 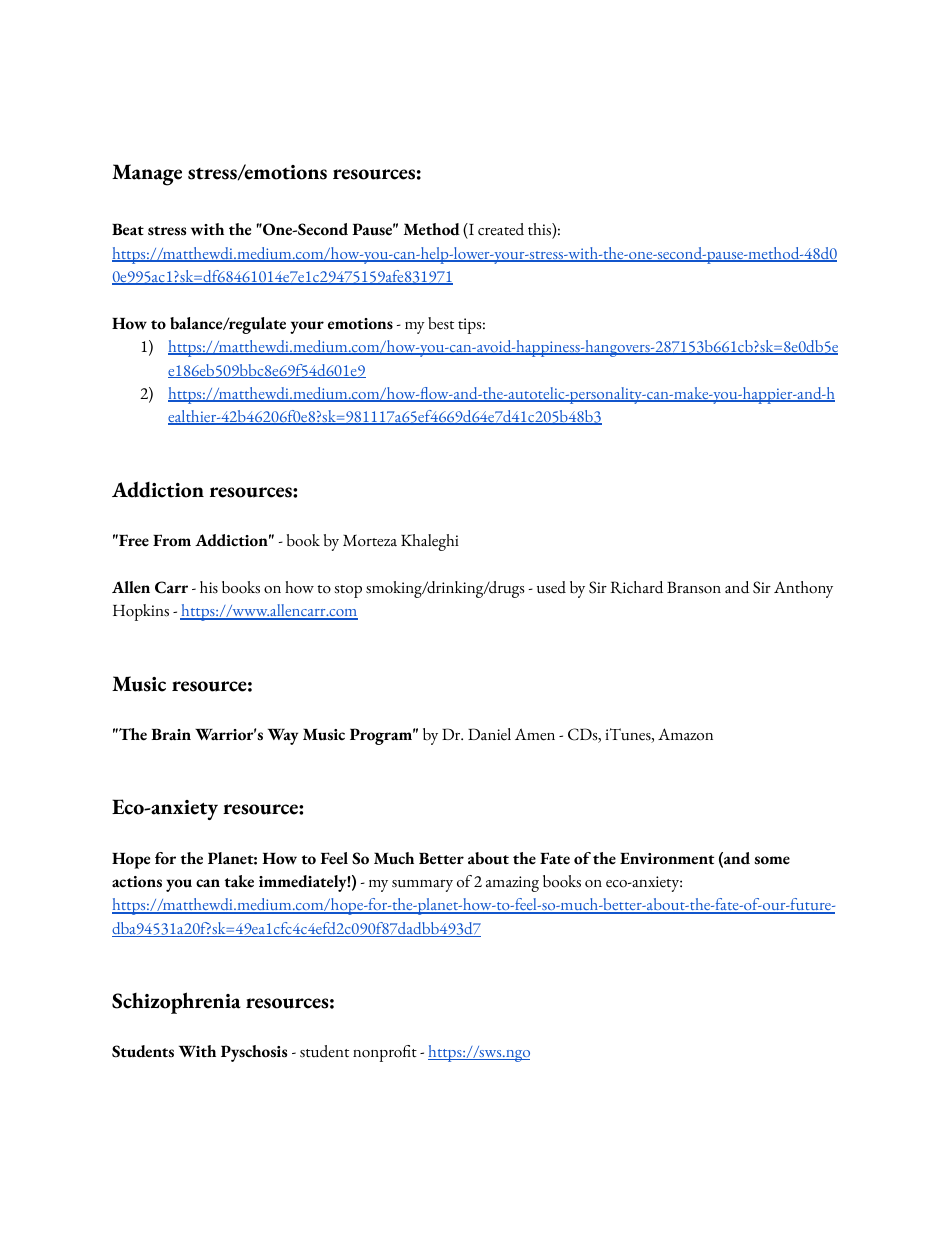 I want to click on summary, so click(x=422, y=886).
